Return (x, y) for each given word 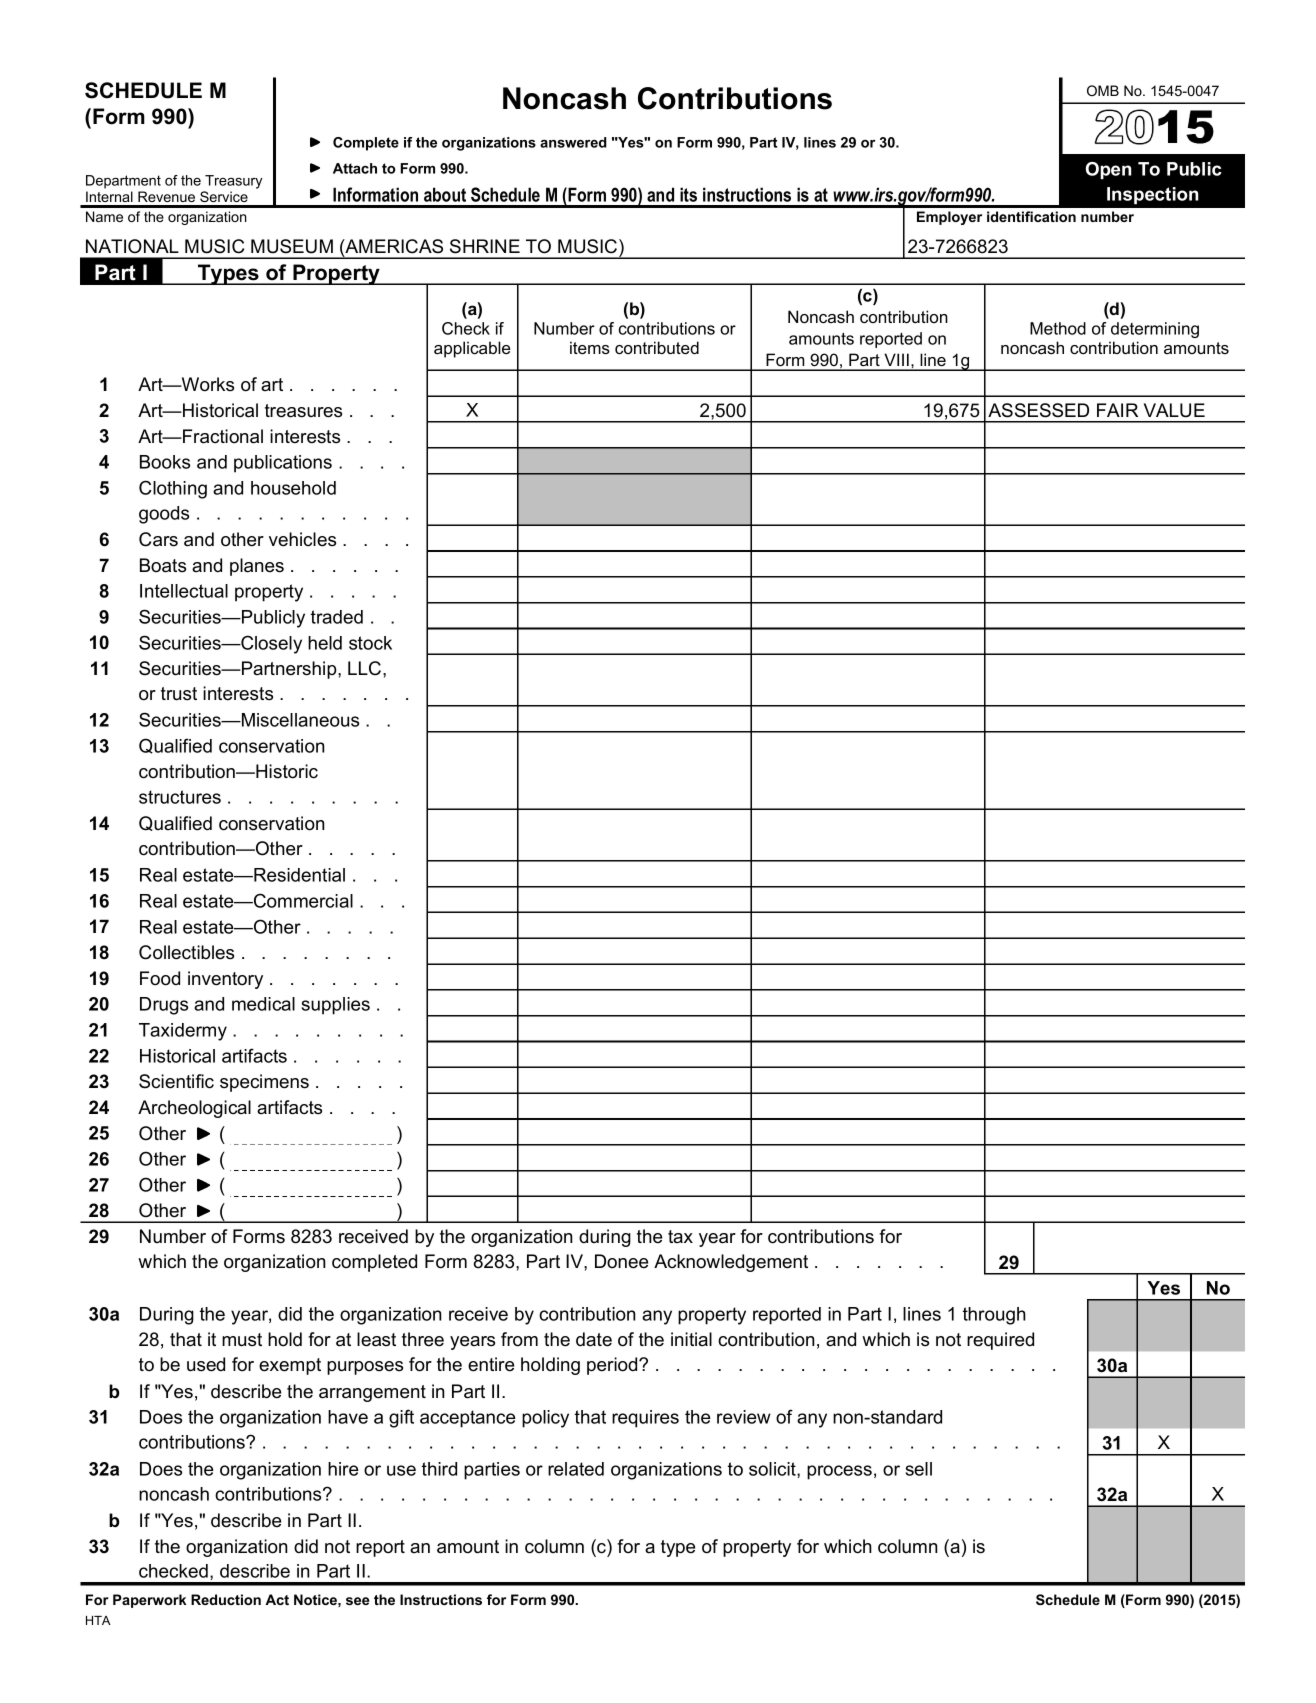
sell (919, 1469)
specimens (264, 1083)
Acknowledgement (731, 1263)
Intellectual (184, 591)
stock (370, 643)
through (994, 1316)
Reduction (226, 1599)
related (576, 1469)
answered (573, 142)
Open (1108, 171)
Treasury (233, 182)
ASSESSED (1038, 410)
